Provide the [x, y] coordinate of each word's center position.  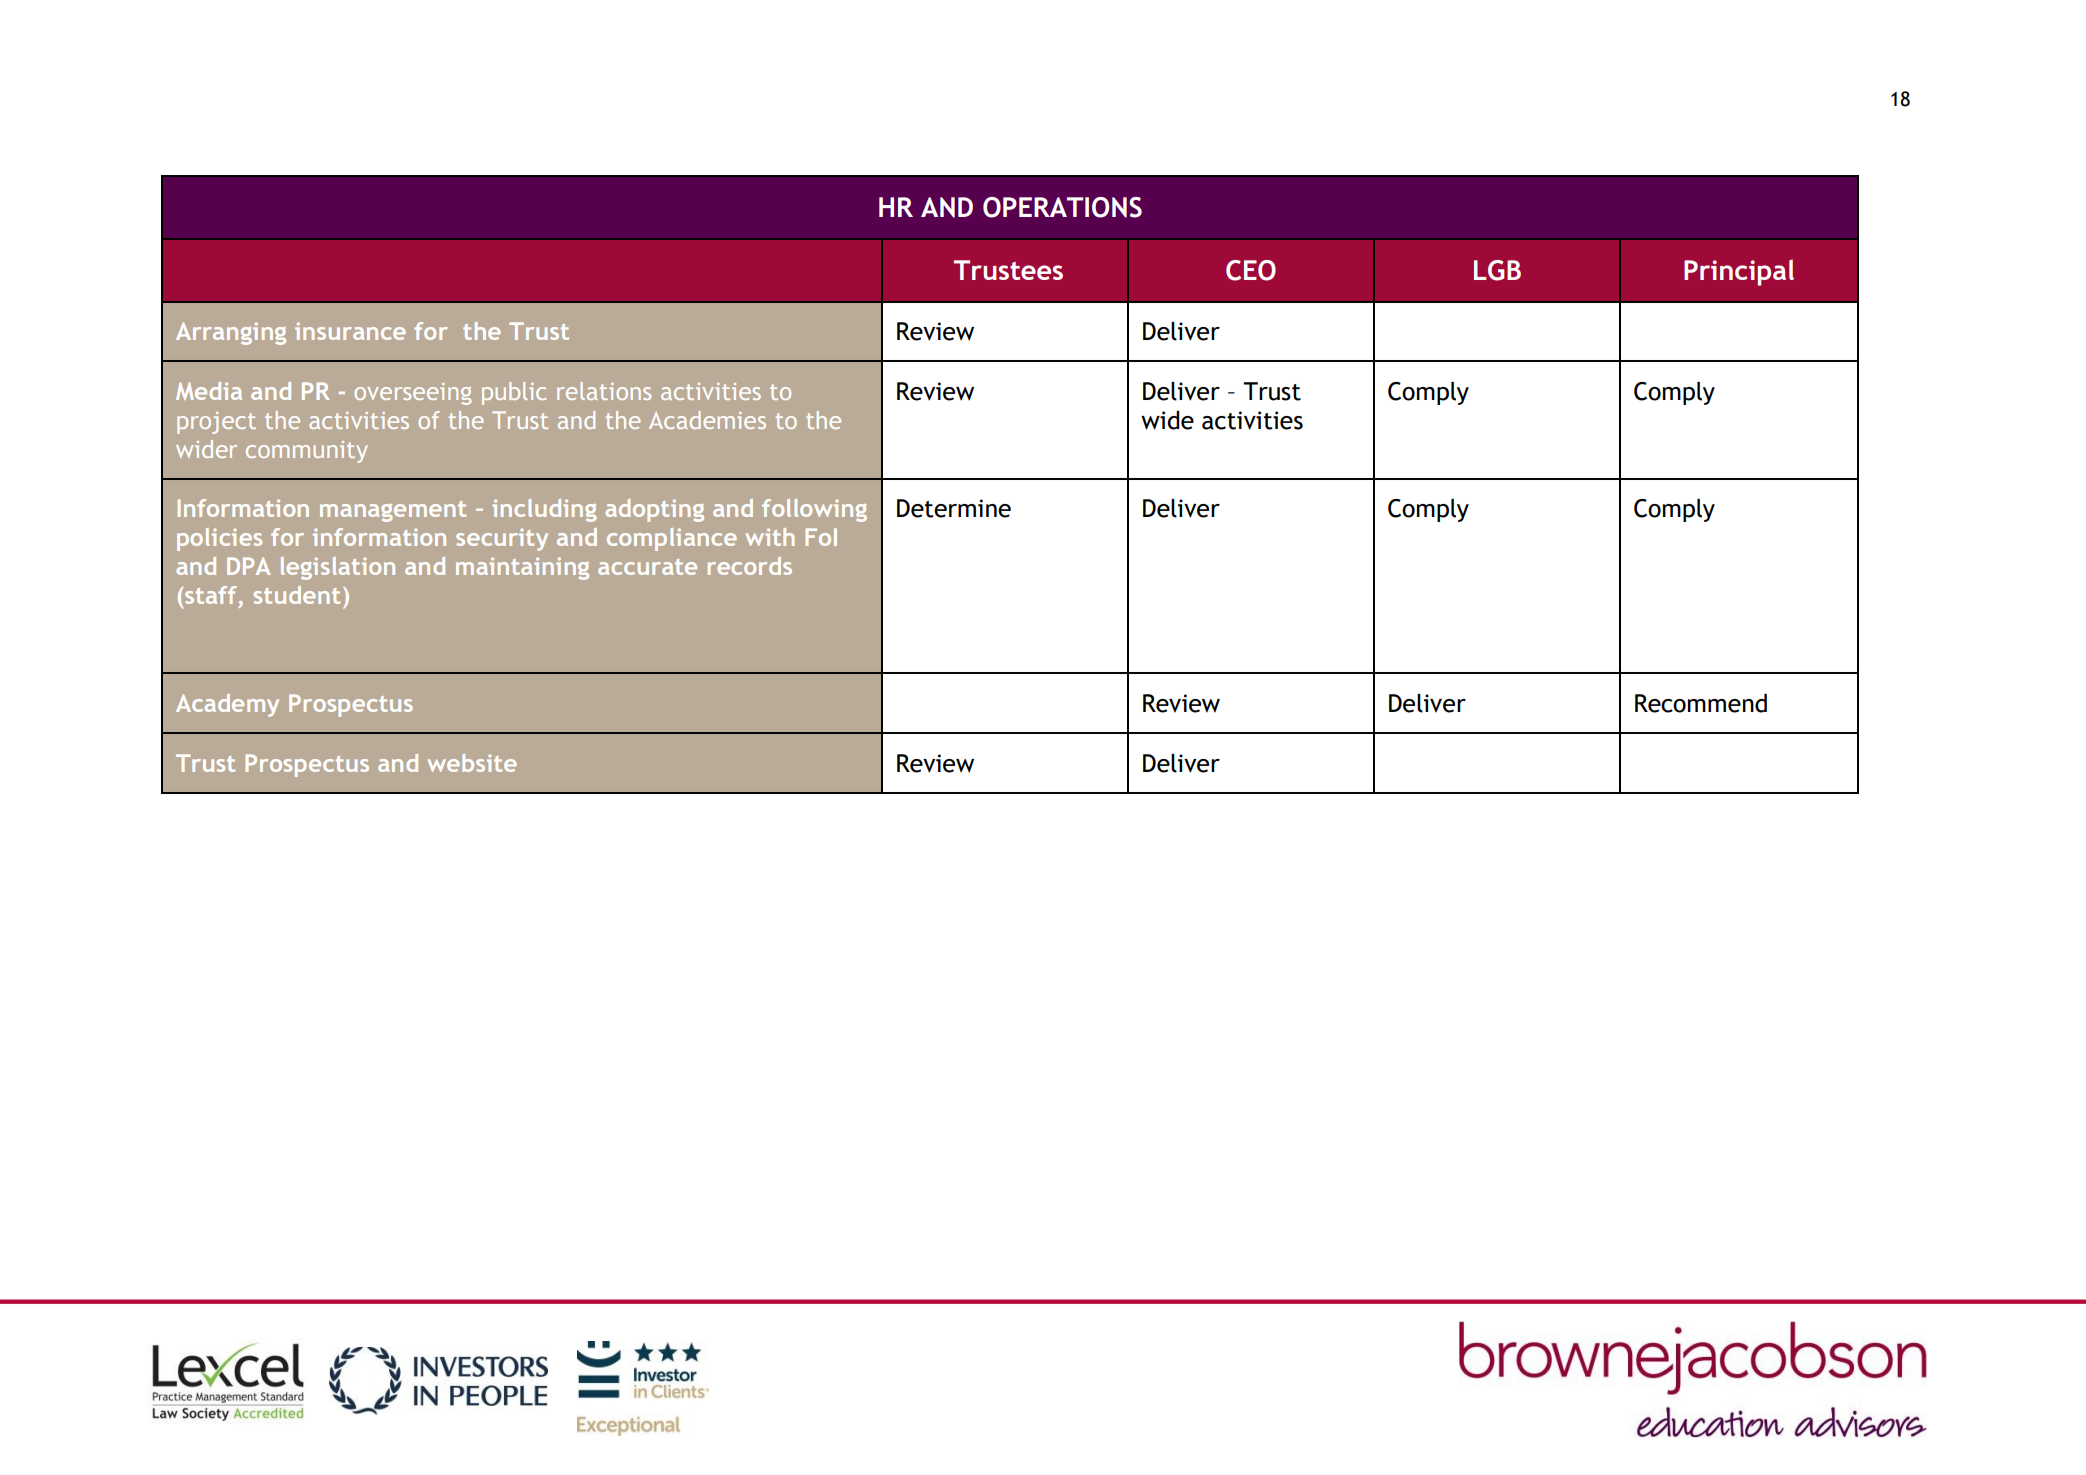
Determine [954, 508]
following [814, 510]
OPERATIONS [1062, 207]
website [472, 763]
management [393, 511]
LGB [1497, 270]
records [750, 566]
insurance [350, 331]
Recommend [1701, 703]
